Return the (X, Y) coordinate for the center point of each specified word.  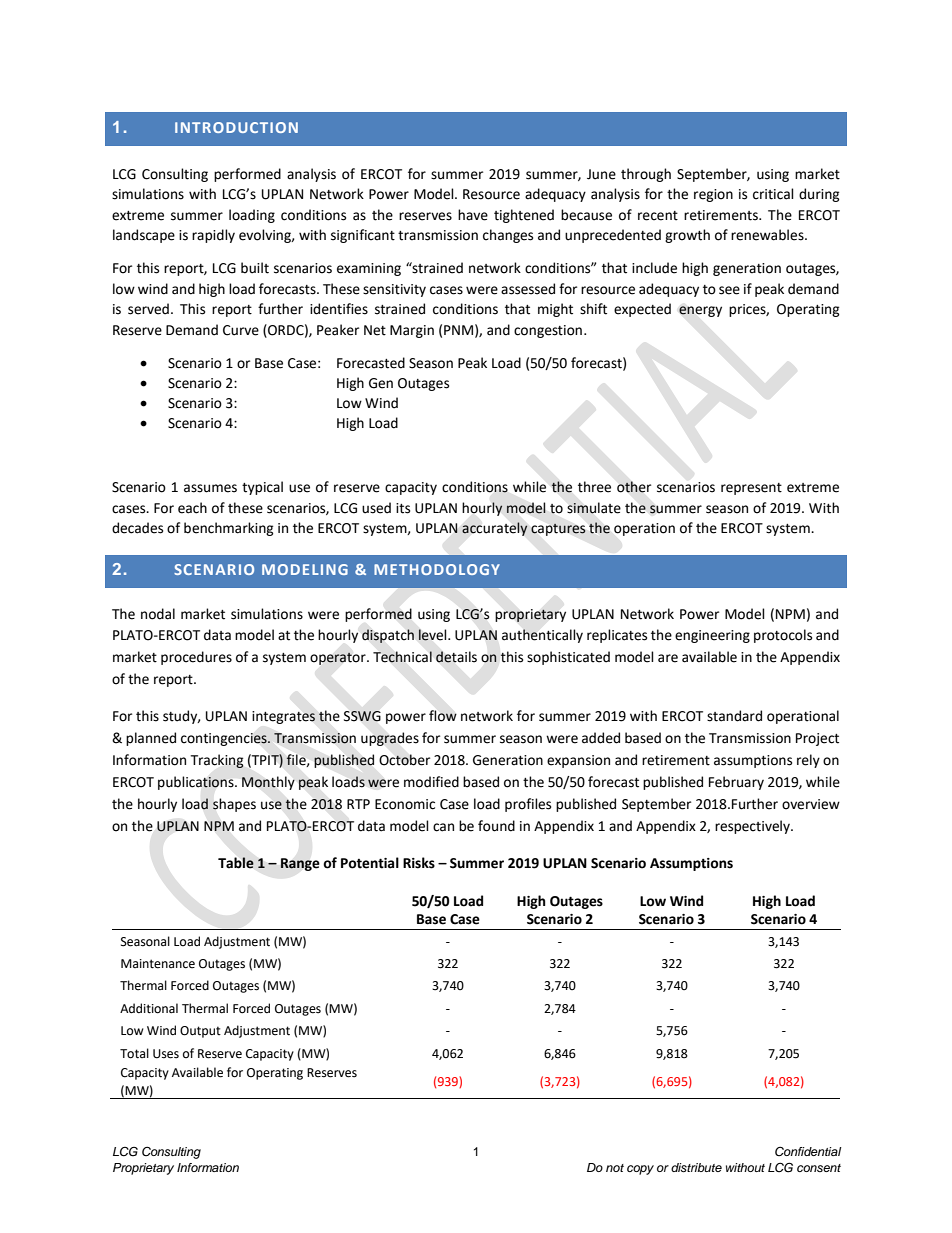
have (473, 215)
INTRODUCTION (236, 127)
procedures (196, 658)
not (615, 1168)
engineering (712, 636)
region (713, 195)
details (456, 657)
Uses (166, 1054)
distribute (696, 1167)
